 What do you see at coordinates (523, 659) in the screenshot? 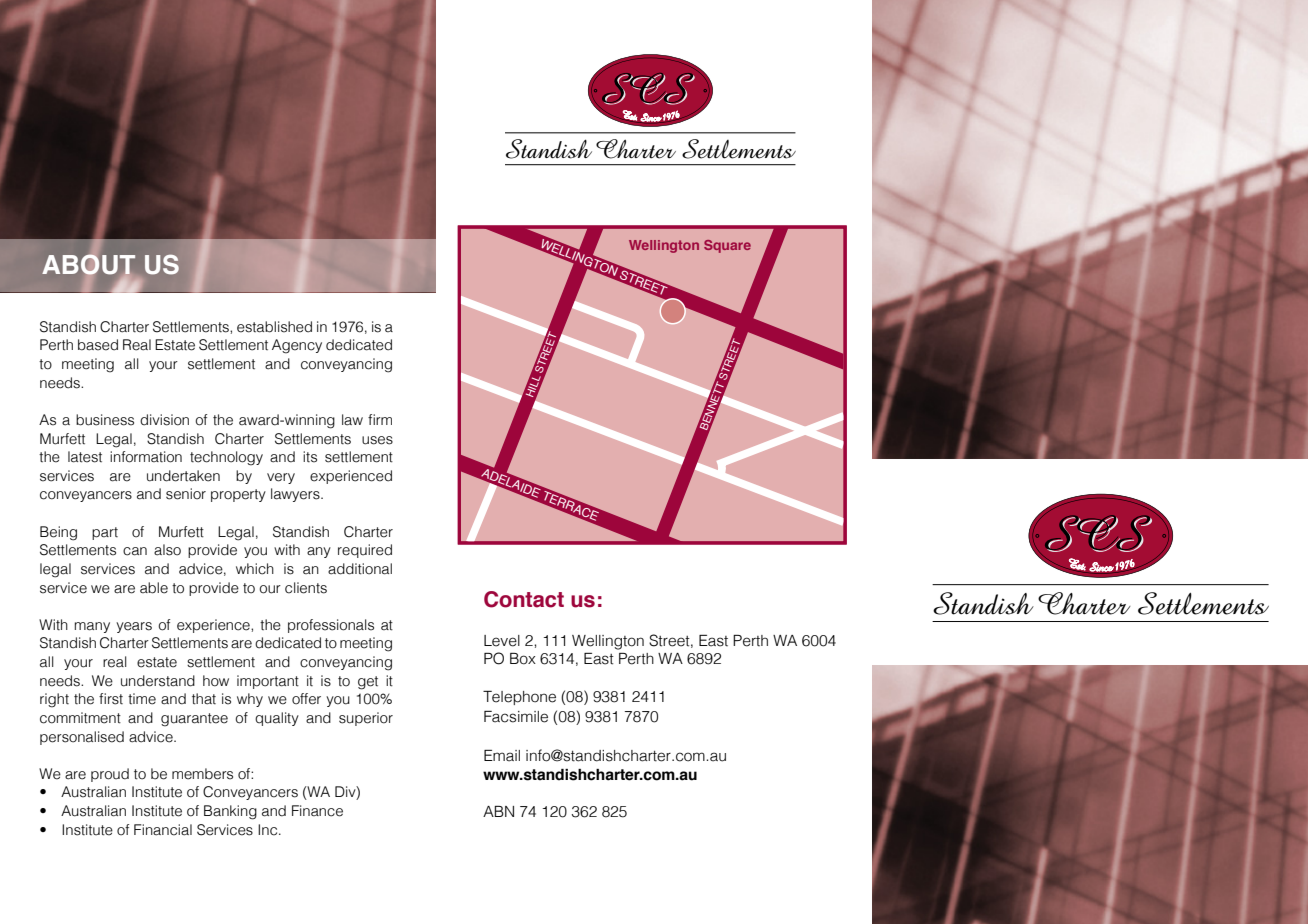
I see `Box` at bounding box center [523, 659].
